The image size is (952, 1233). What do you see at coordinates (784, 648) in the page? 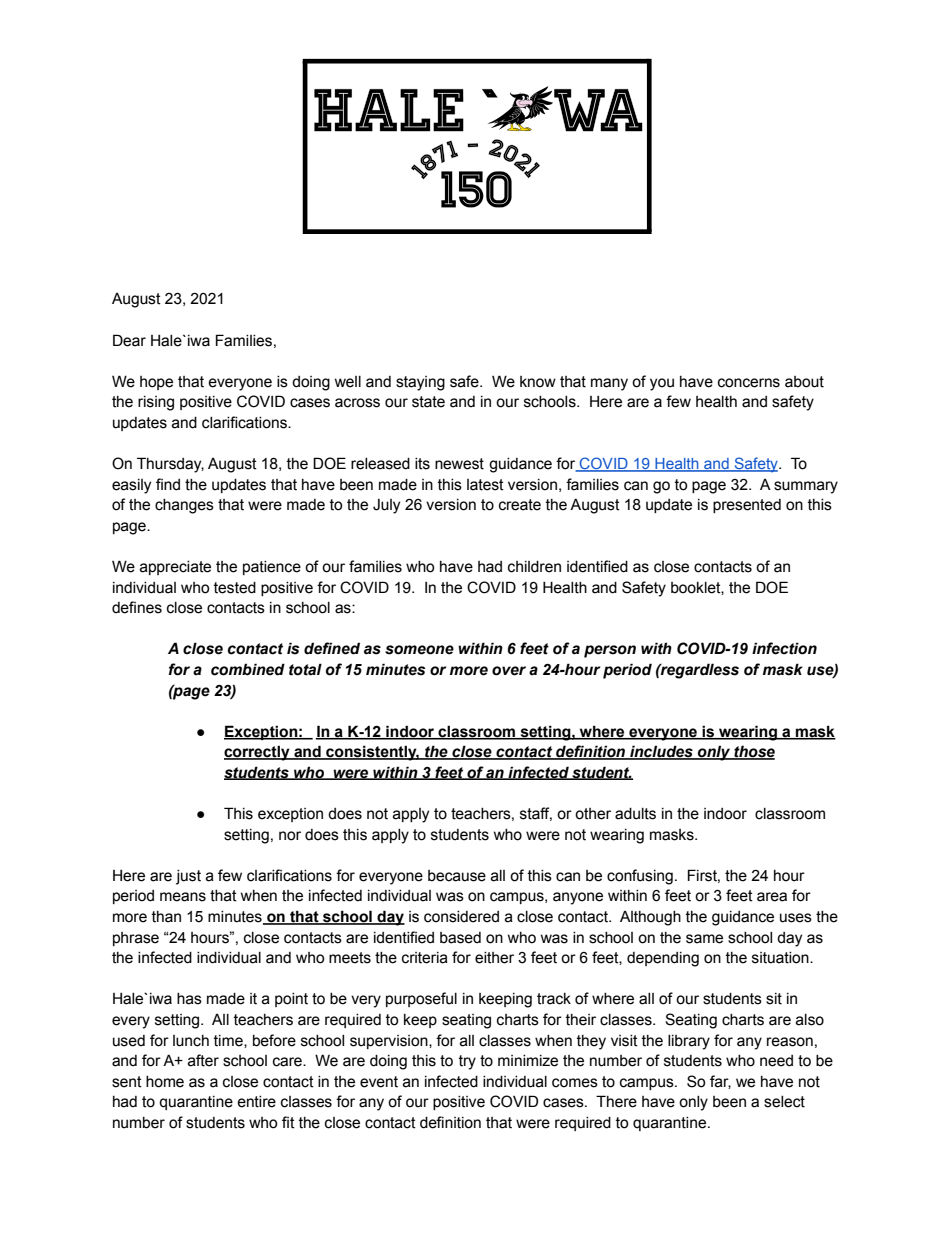
I see `infection` at bounding box center [784, 648].
